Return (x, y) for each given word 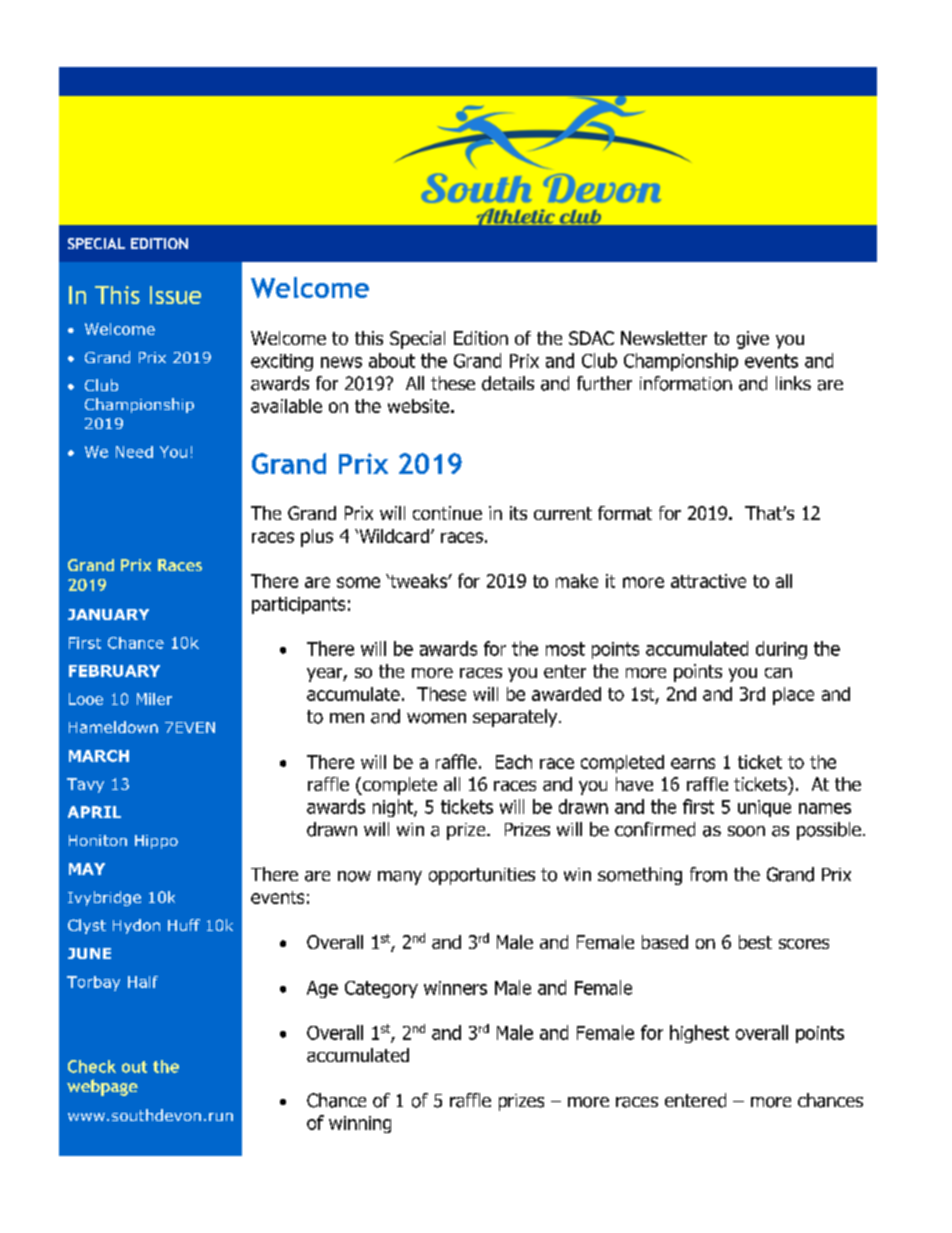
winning (360, 1124)
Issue (175, 295)
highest (699, 1034)
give (753, 340)
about (392, 360)
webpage (102, 1087)
